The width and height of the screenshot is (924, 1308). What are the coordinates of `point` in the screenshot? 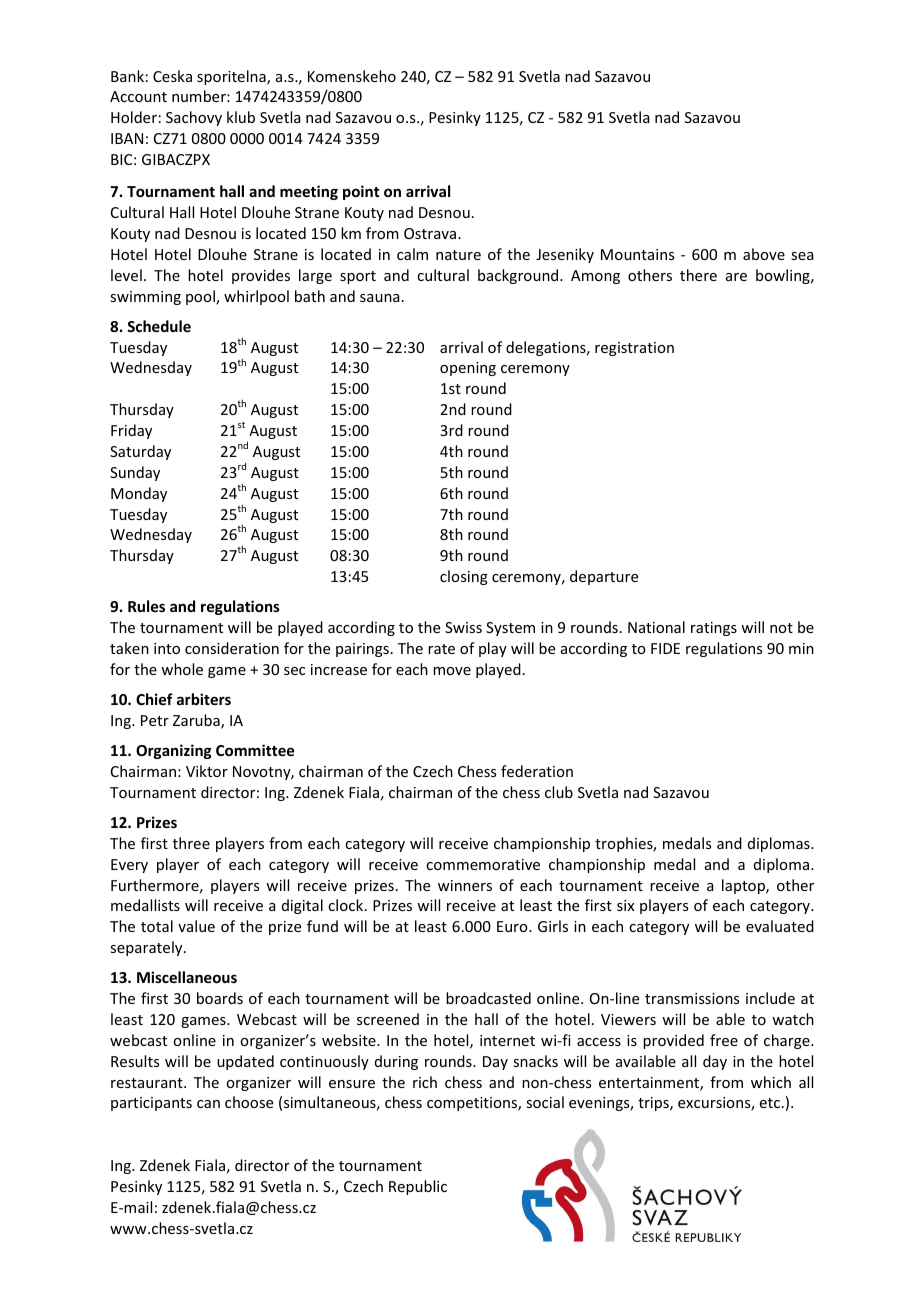 It's located at (361, 192).
